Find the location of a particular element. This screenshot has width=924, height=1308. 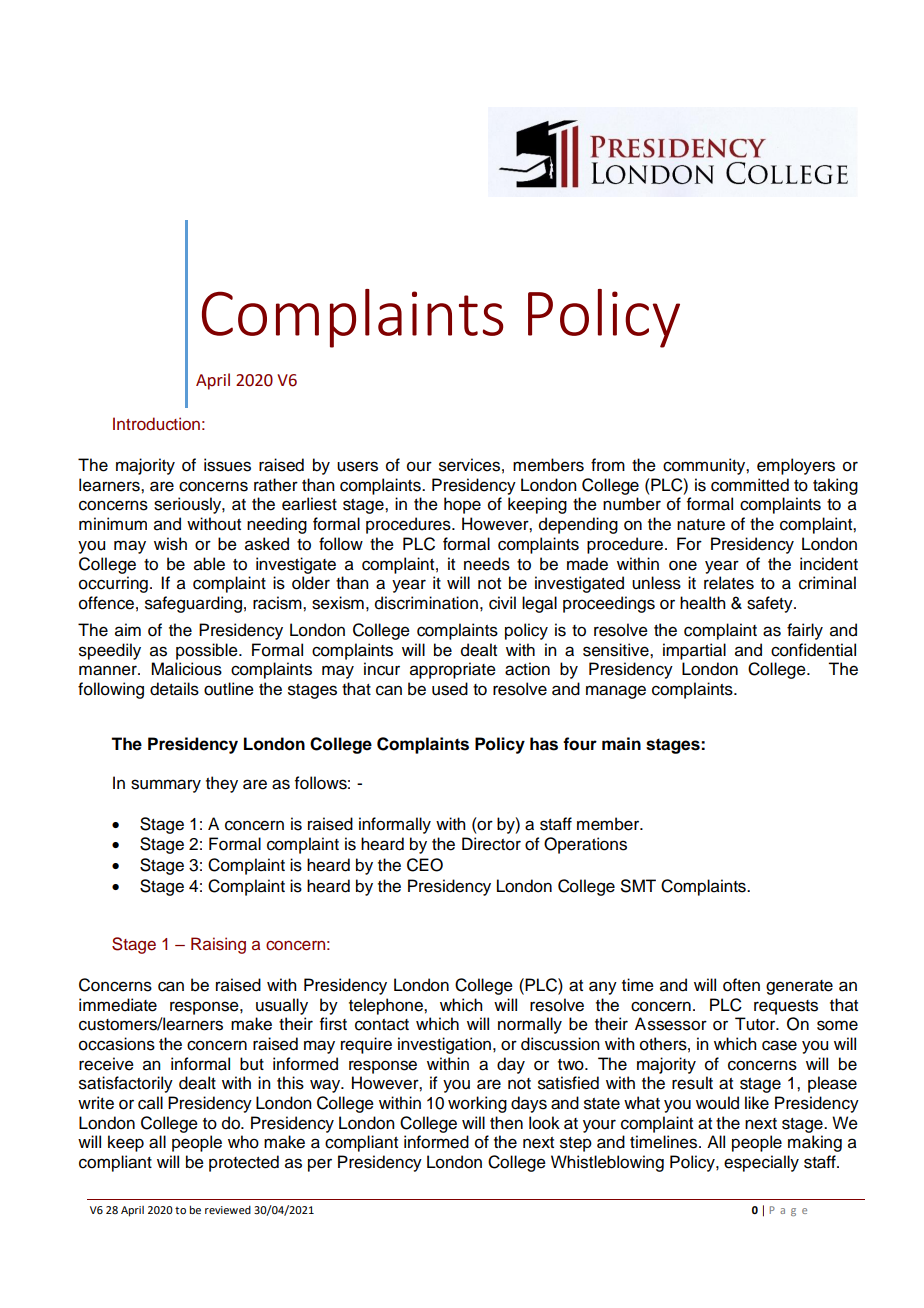

hope is located at coordinates (462, 505).
